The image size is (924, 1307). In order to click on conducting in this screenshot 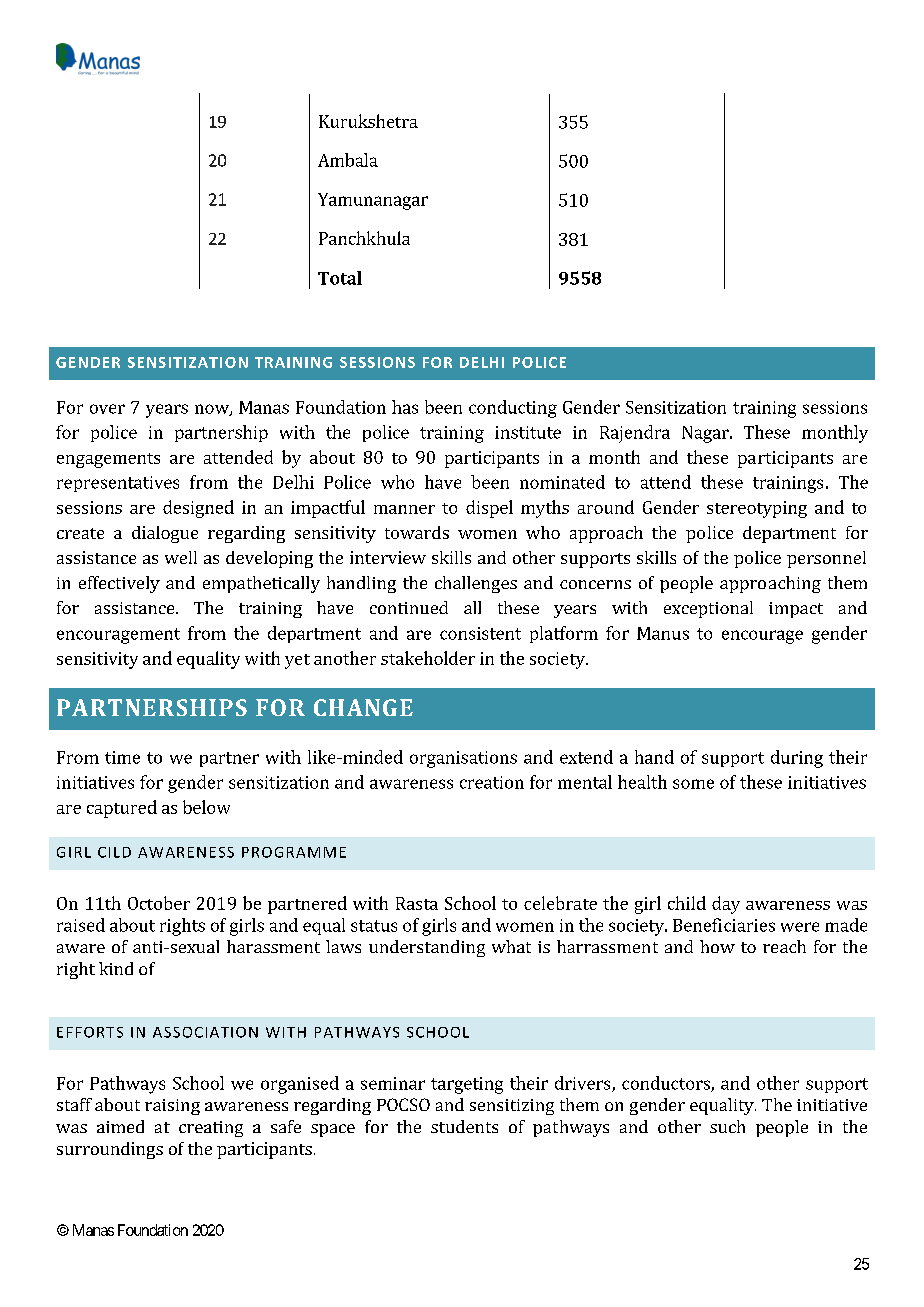, I will do `click(513, 409)`.
